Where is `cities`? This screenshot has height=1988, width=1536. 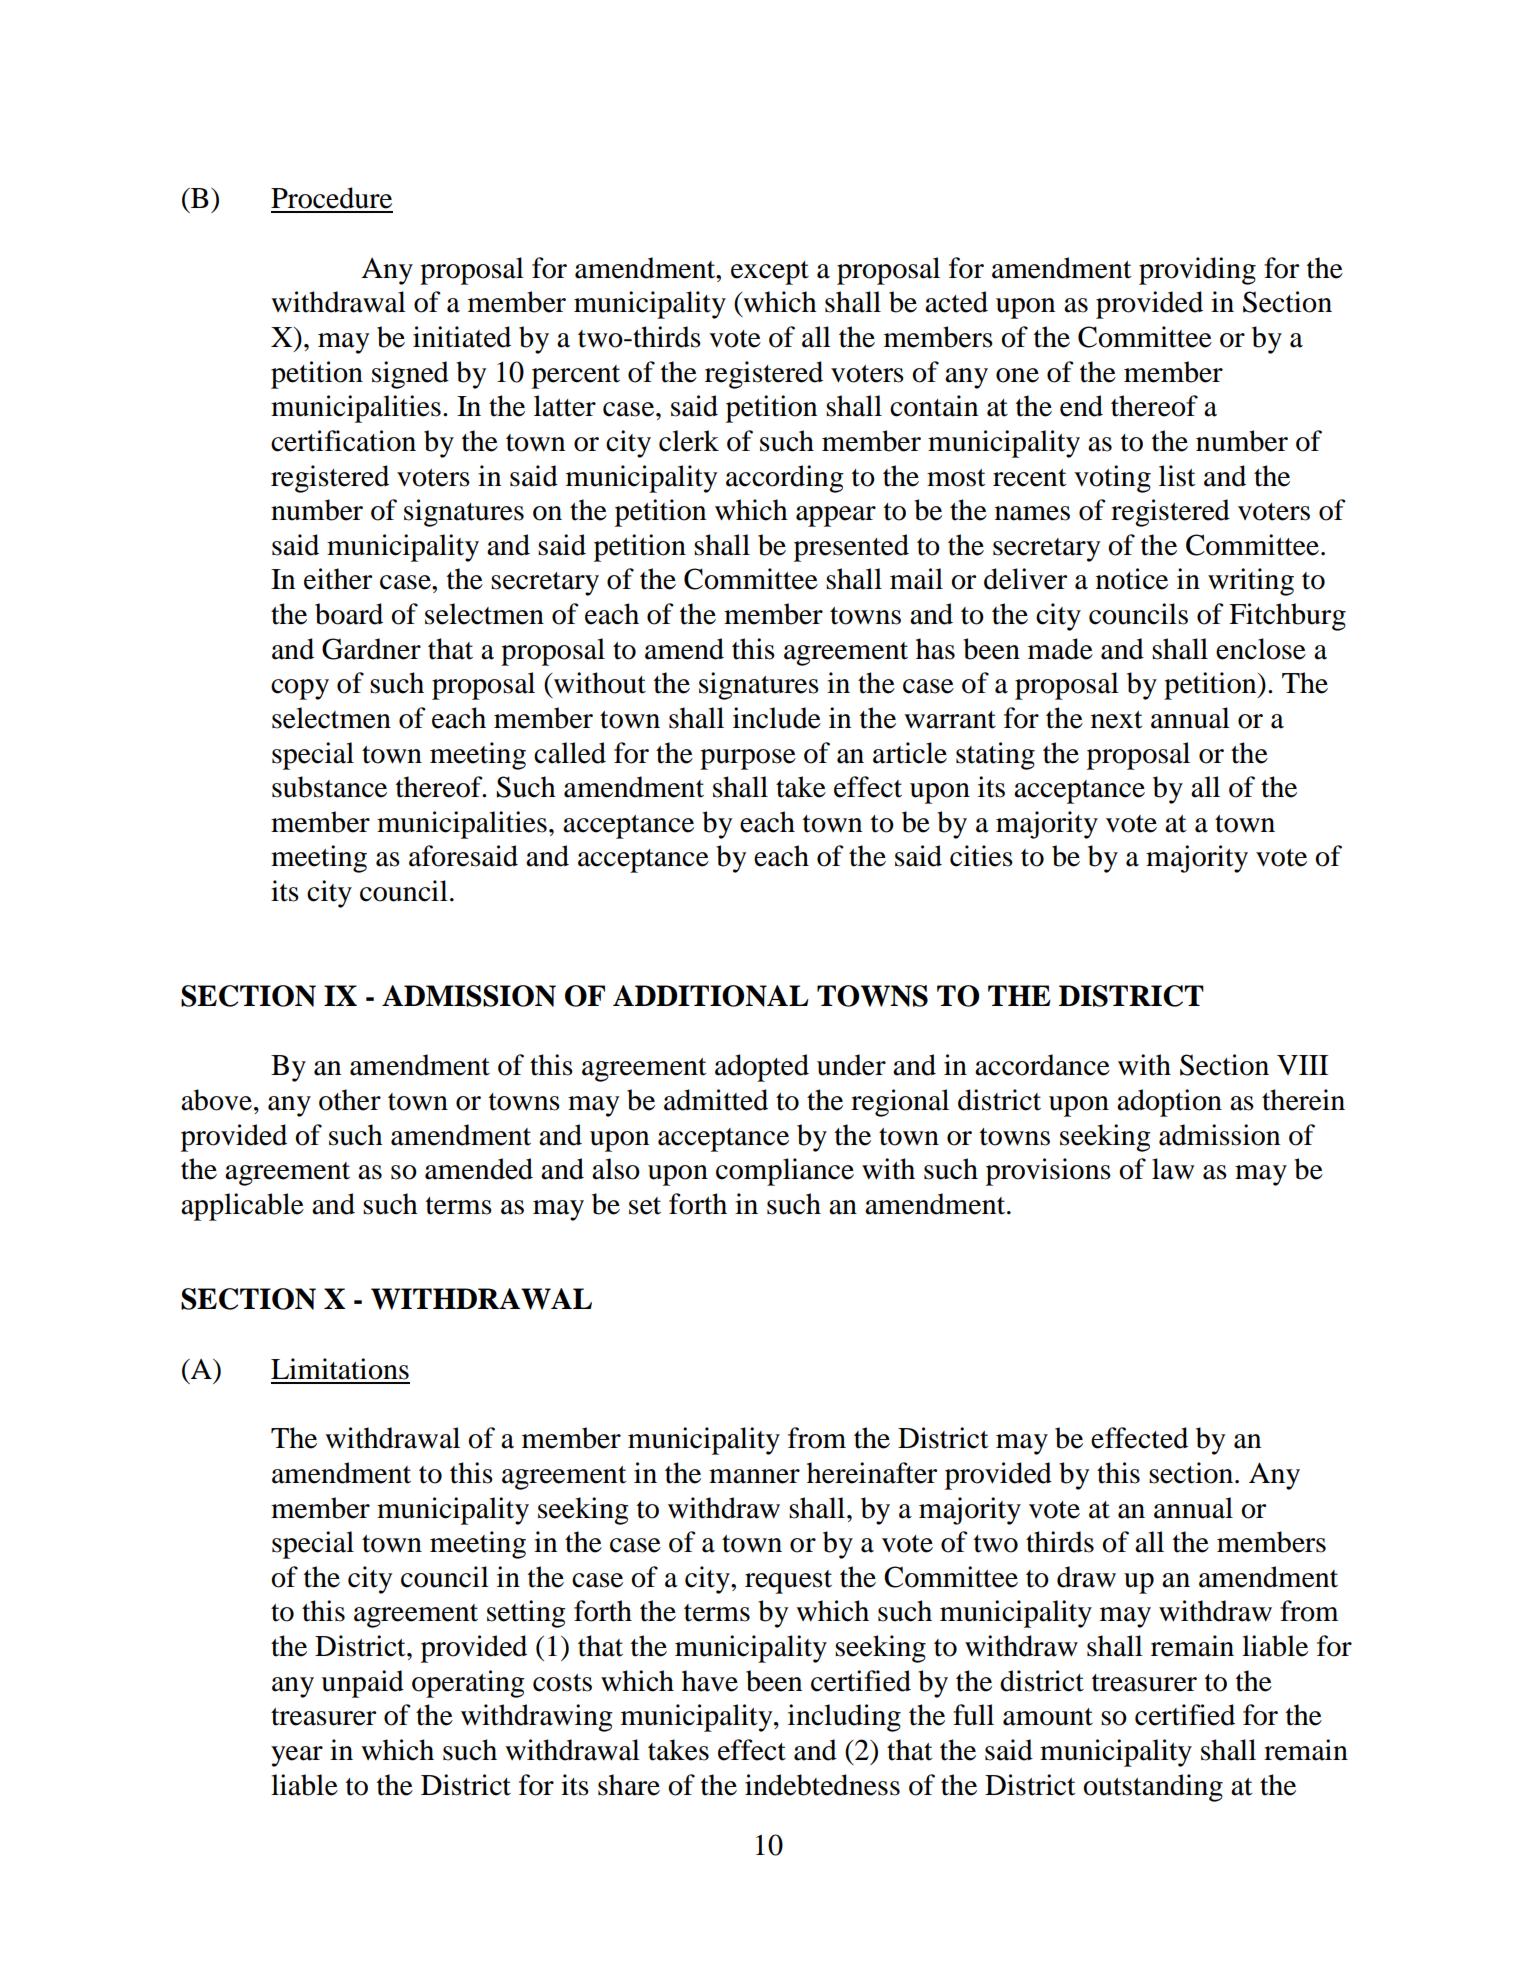 cities is located at coordinates (981, 856).
